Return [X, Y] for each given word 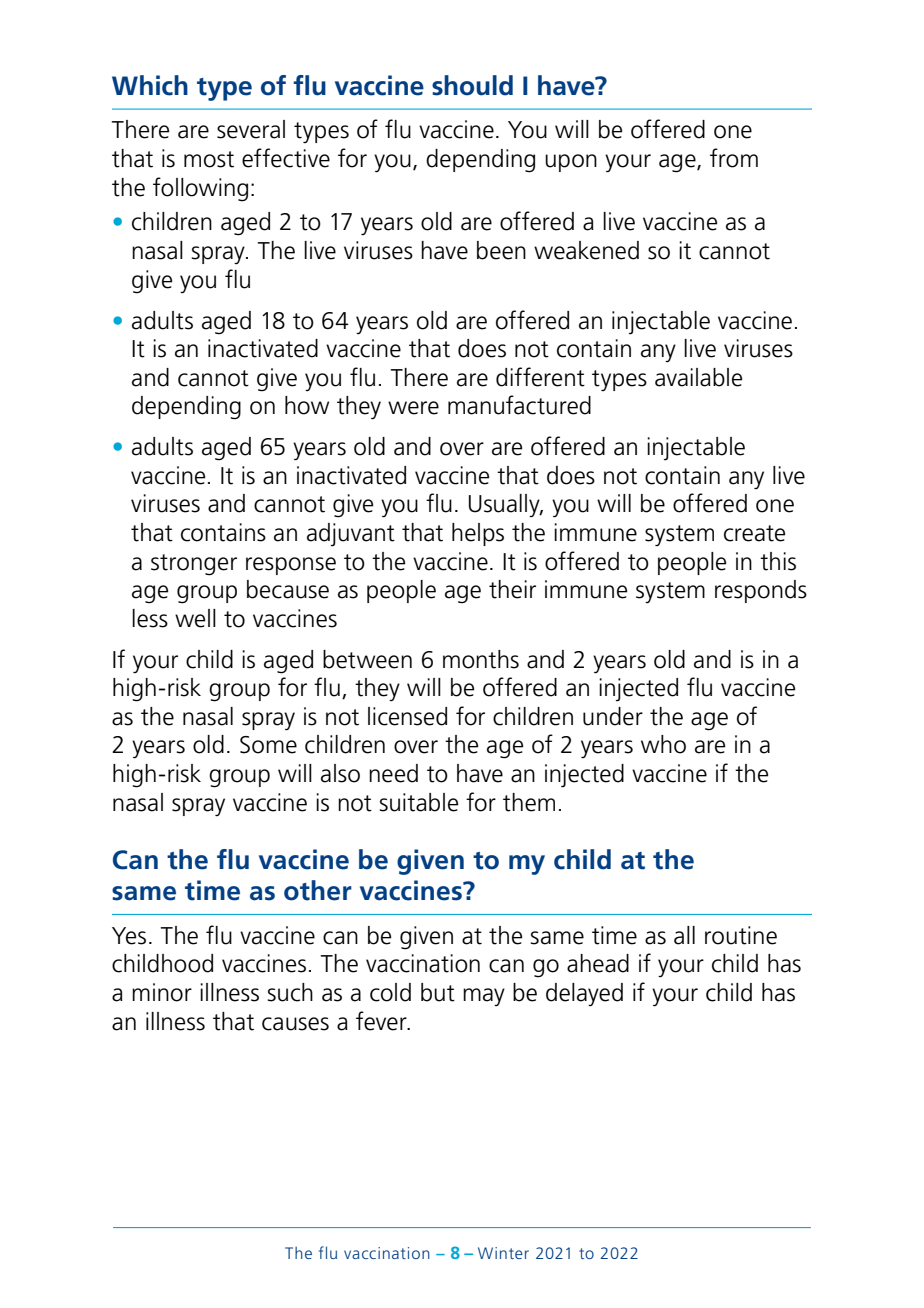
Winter [503, 1253]
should [472, 85]
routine [741, 935]
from [734, 158]
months [481, 659]
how [307, 405]
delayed [584, 994]
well [195, 618]
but [438, 992]
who [663, 744]
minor [162, 992]
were [413, 408]
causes [295, 1024]
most [209, 159]
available [698, 377]
